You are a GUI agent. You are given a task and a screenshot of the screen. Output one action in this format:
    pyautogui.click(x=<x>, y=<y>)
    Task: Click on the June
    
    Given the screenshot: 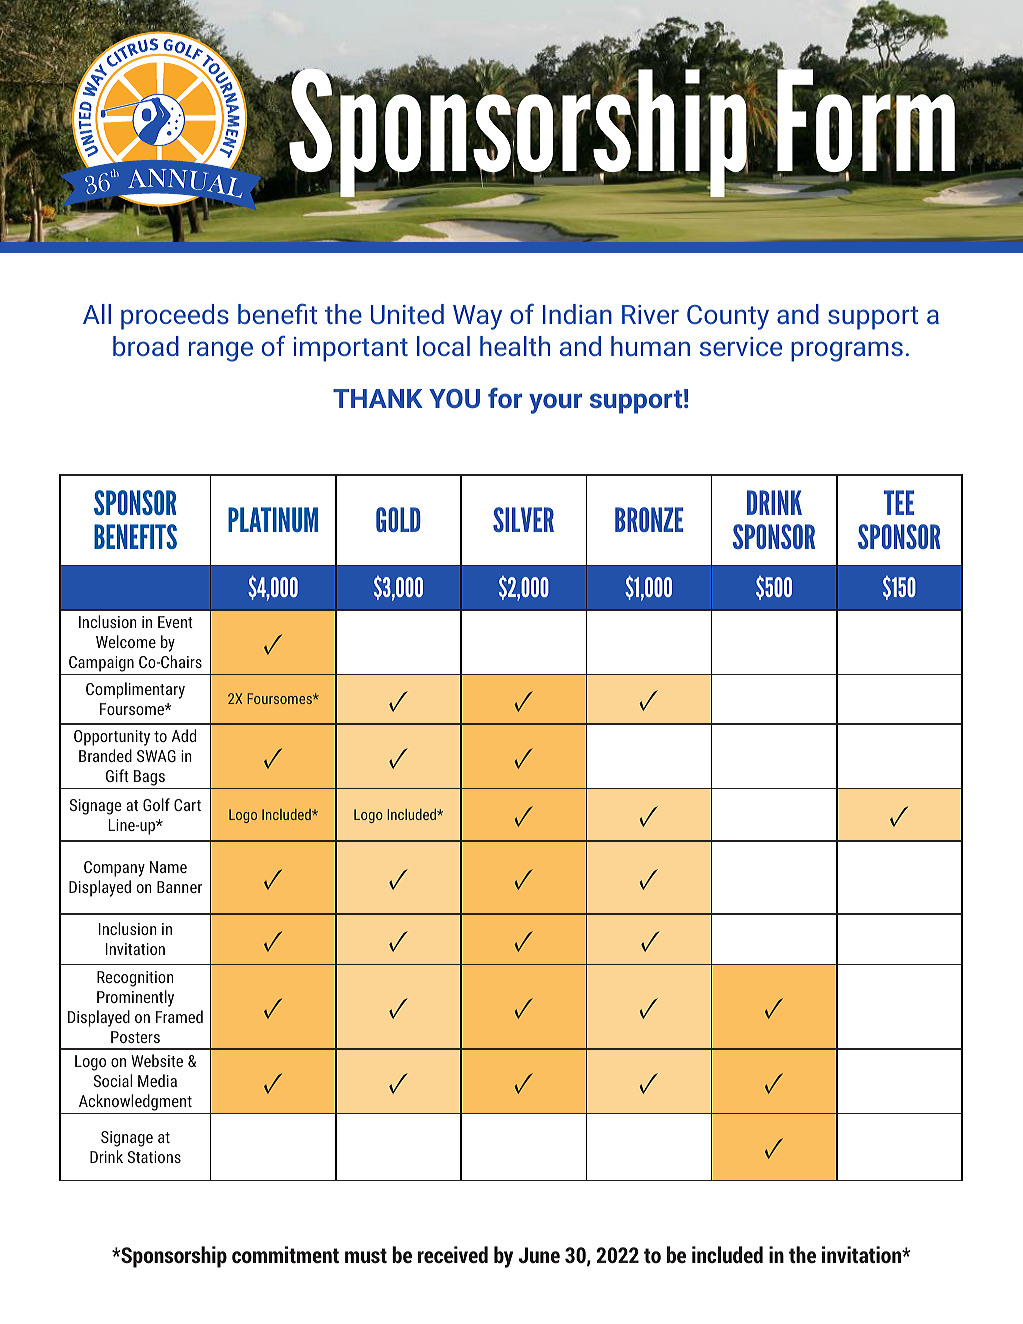 What is the action you would take?
    pyautogui.click(x=539, y=1255)
